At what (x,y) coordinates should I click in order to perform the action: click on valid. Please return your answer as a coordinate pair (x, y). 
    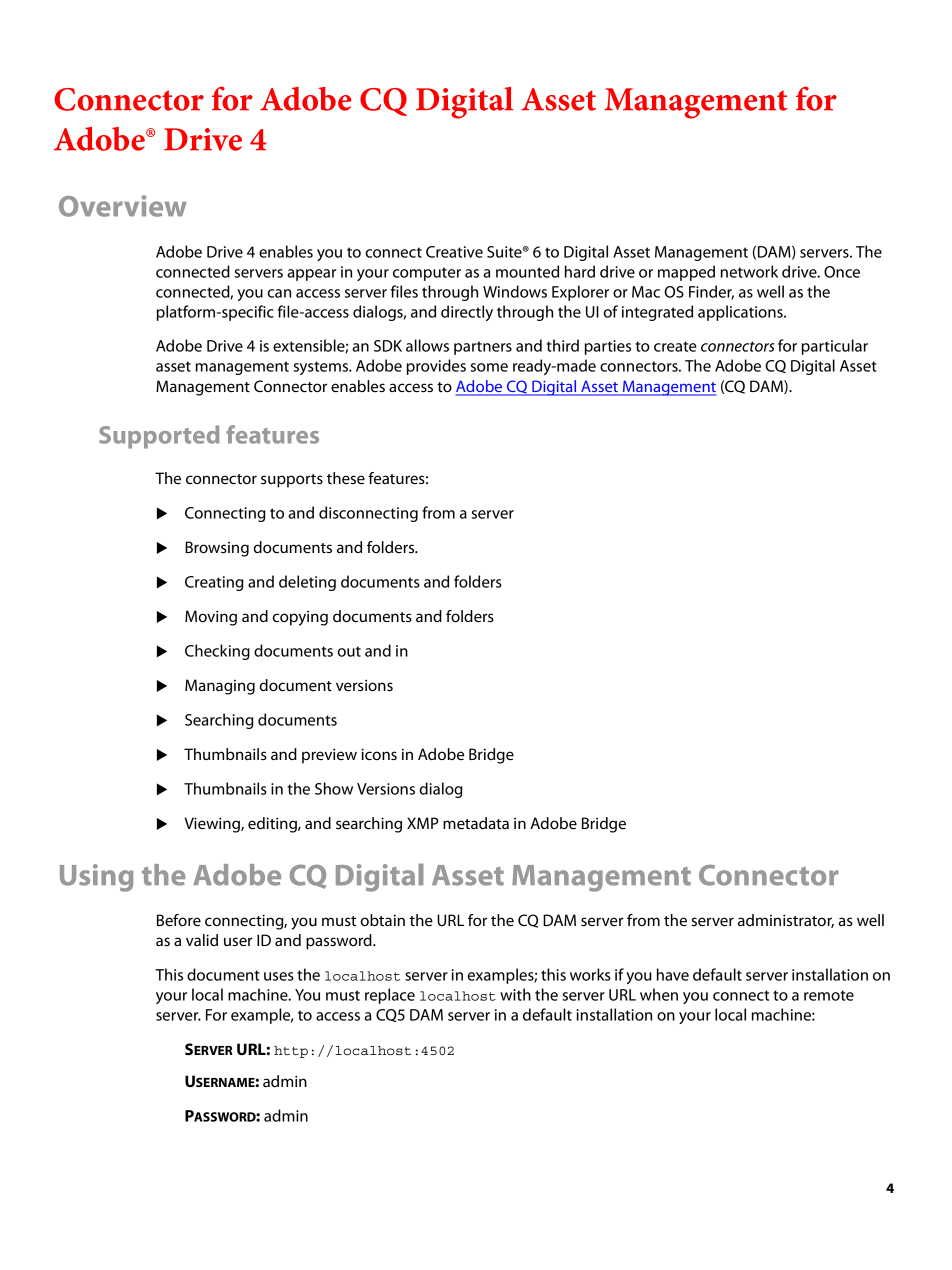
    Looking at the image, I should click on (202, 940).
